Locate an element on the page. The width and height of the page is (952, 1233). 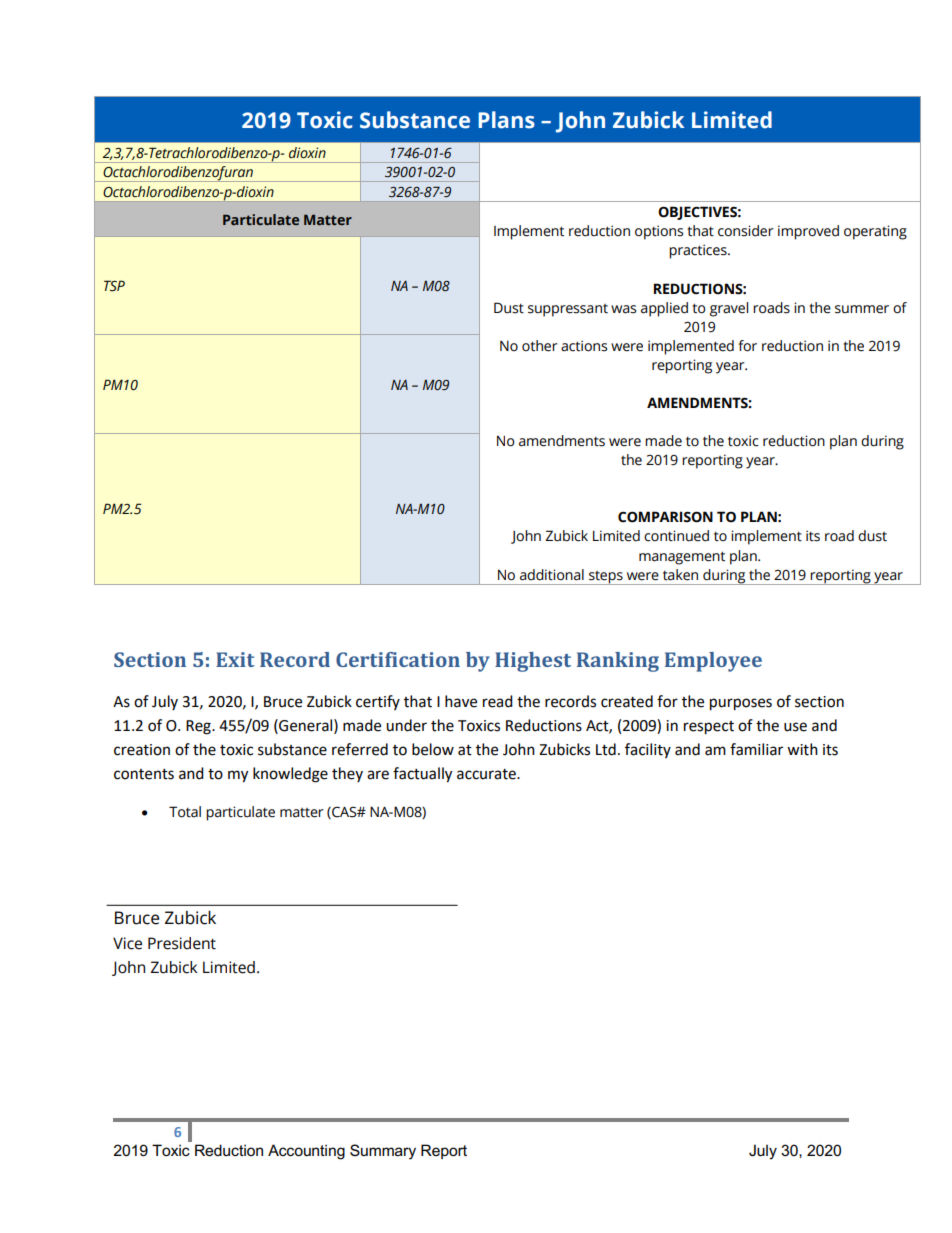
suppressant is located at coordinates (568, 310).
